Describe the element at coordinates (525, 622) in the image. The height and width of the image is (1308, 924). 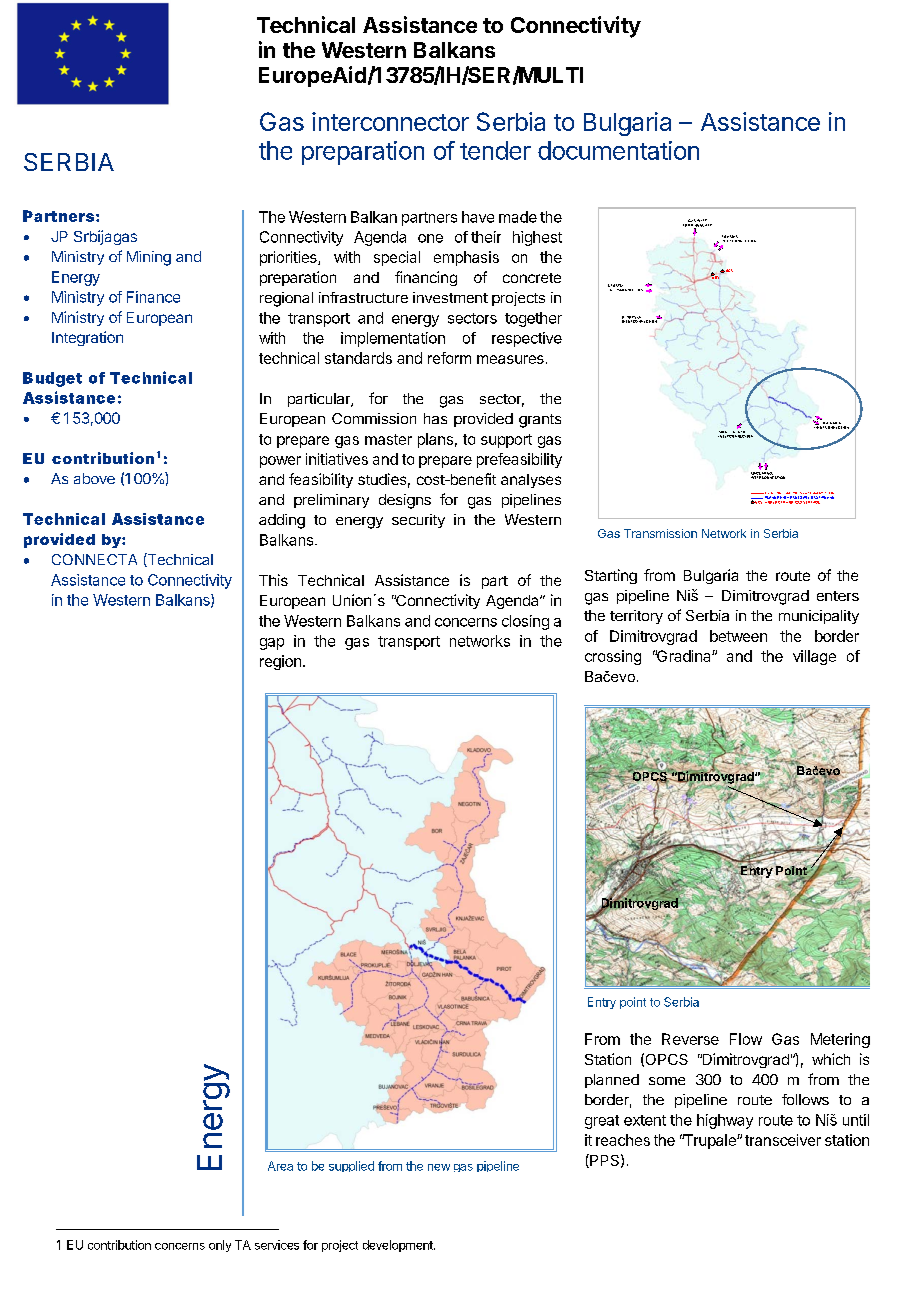
I see `closing` at that location.
